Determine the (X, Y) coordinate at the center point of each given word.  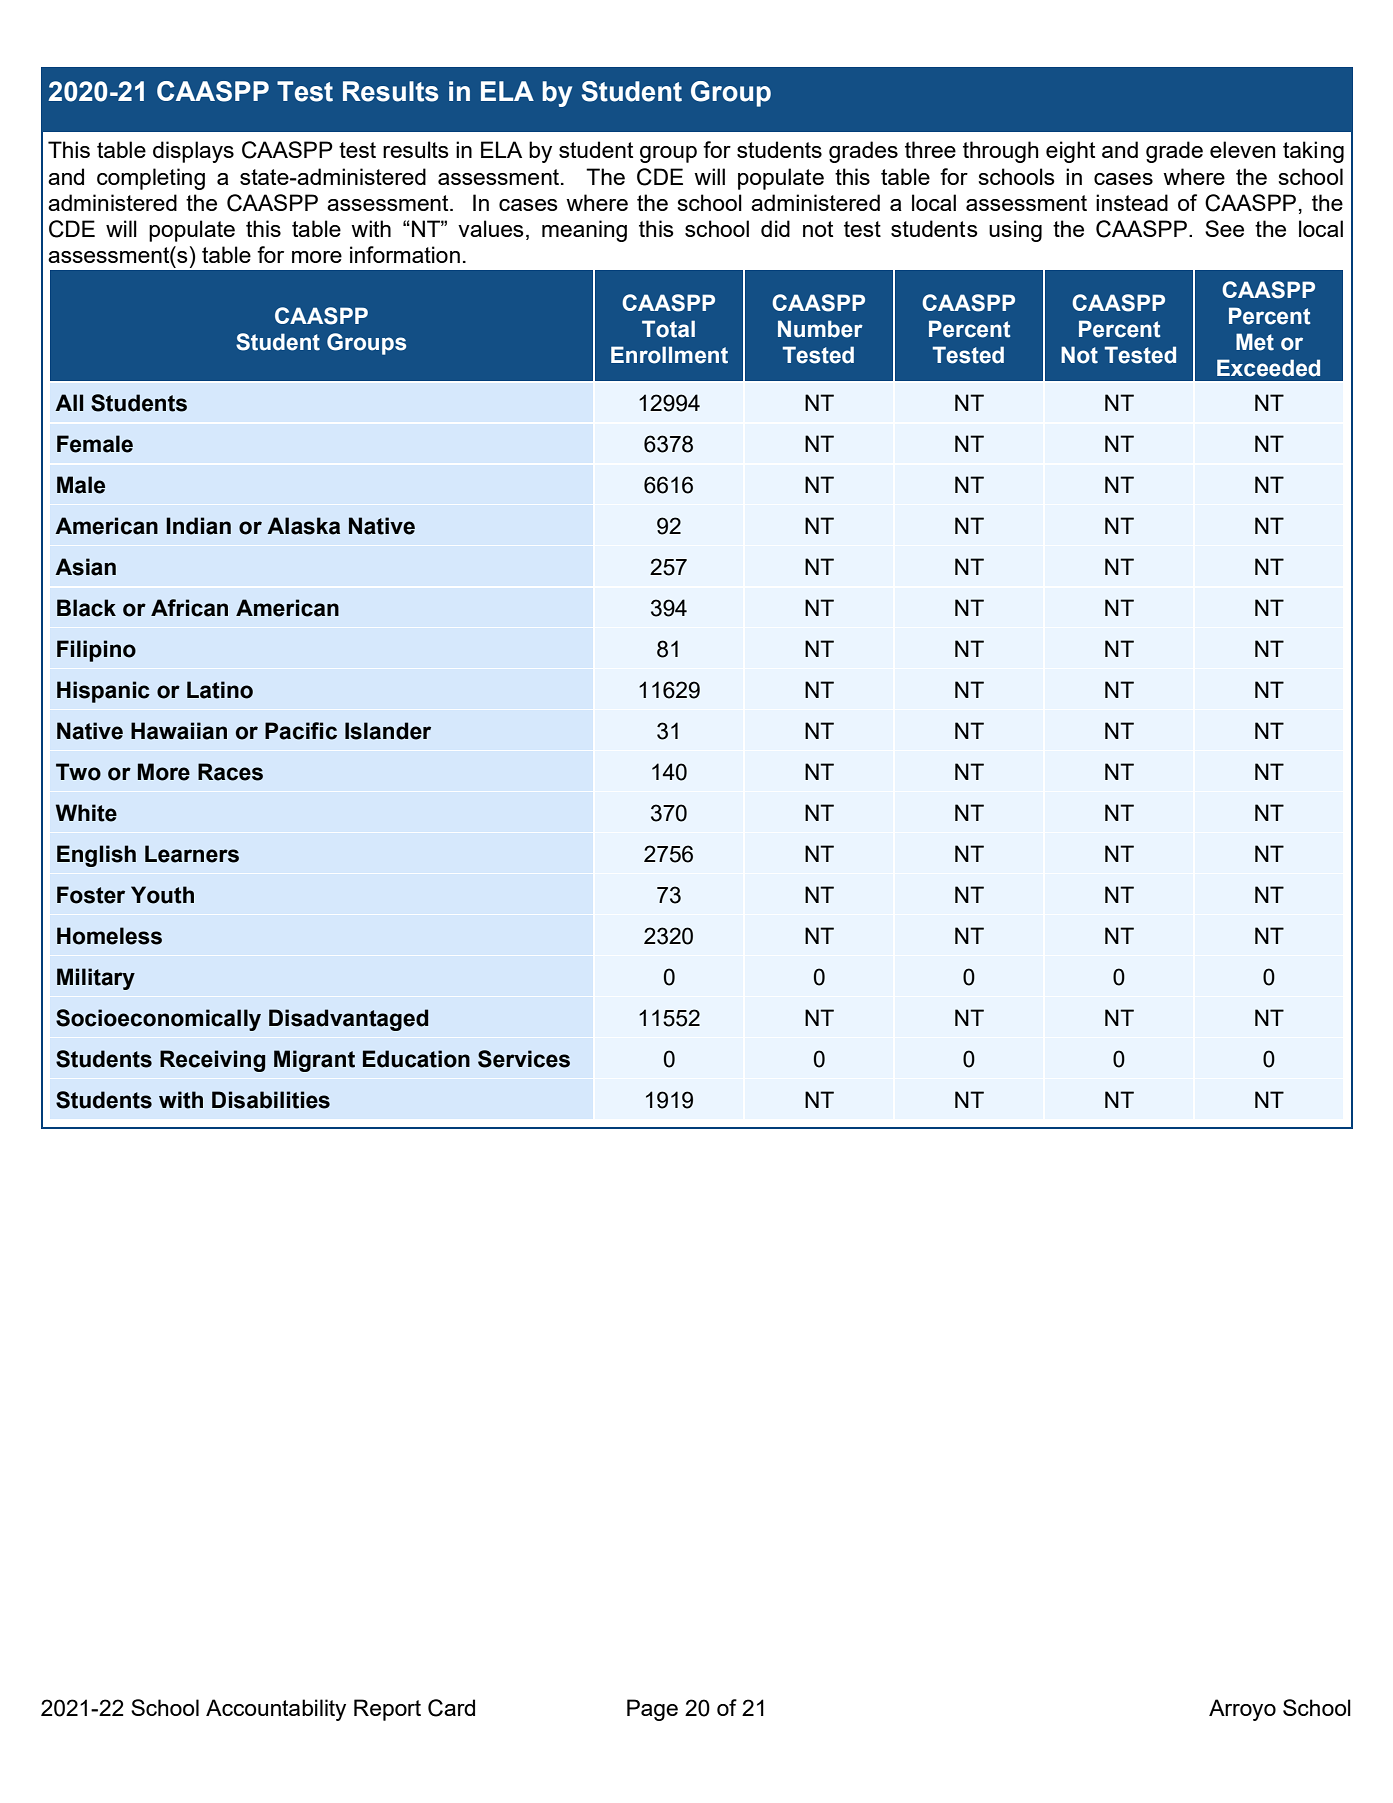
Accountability (276, 1710)
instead (1132, 202)
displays (193, 152)
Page (652, 1710)
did (775, 228)
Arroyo (1242, 1710)
